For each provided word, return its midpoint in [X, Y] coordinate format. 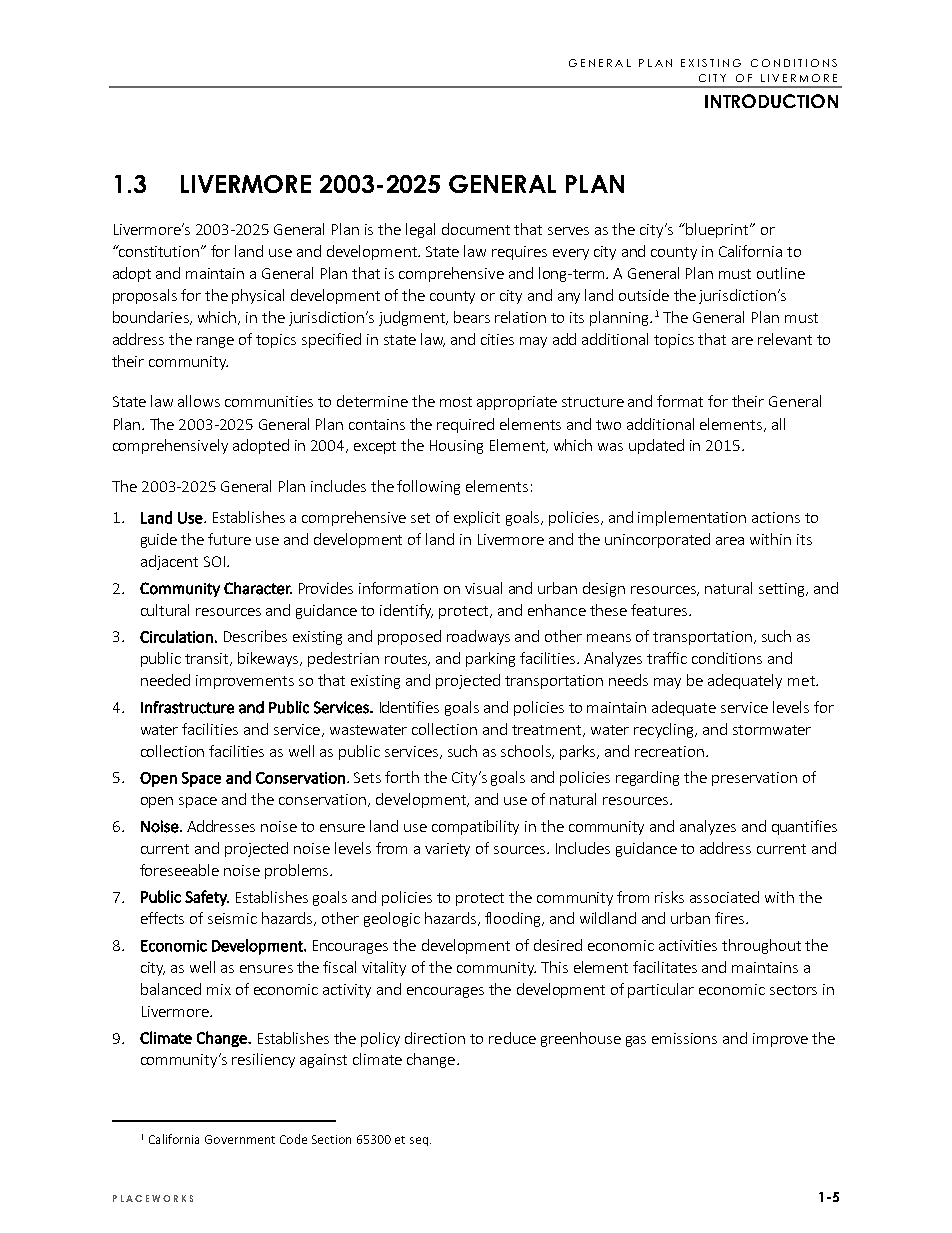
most [456, 402]
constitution [159, 251]
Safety [207, 898]
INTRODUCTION [771, 101]
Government [240, 1139]
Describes [255, 636]
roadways [478, 637]
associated [724, 897]
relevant [785, 339]
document [476, 229]
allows [199, 401]
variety [447, 850]
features [659, 610]
